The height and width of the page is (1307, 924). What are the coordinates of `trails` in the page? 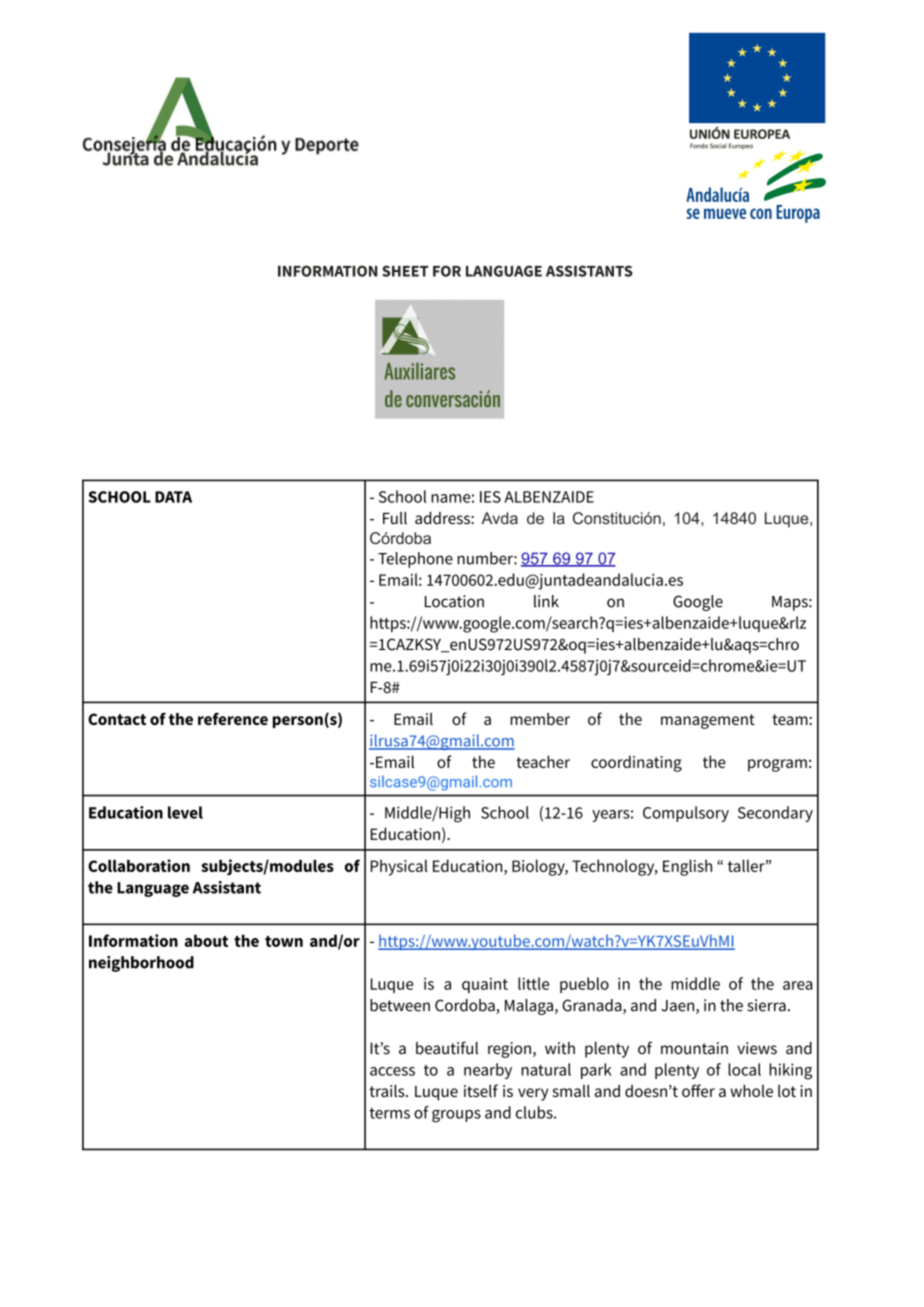 It's located at (388, 1090).
